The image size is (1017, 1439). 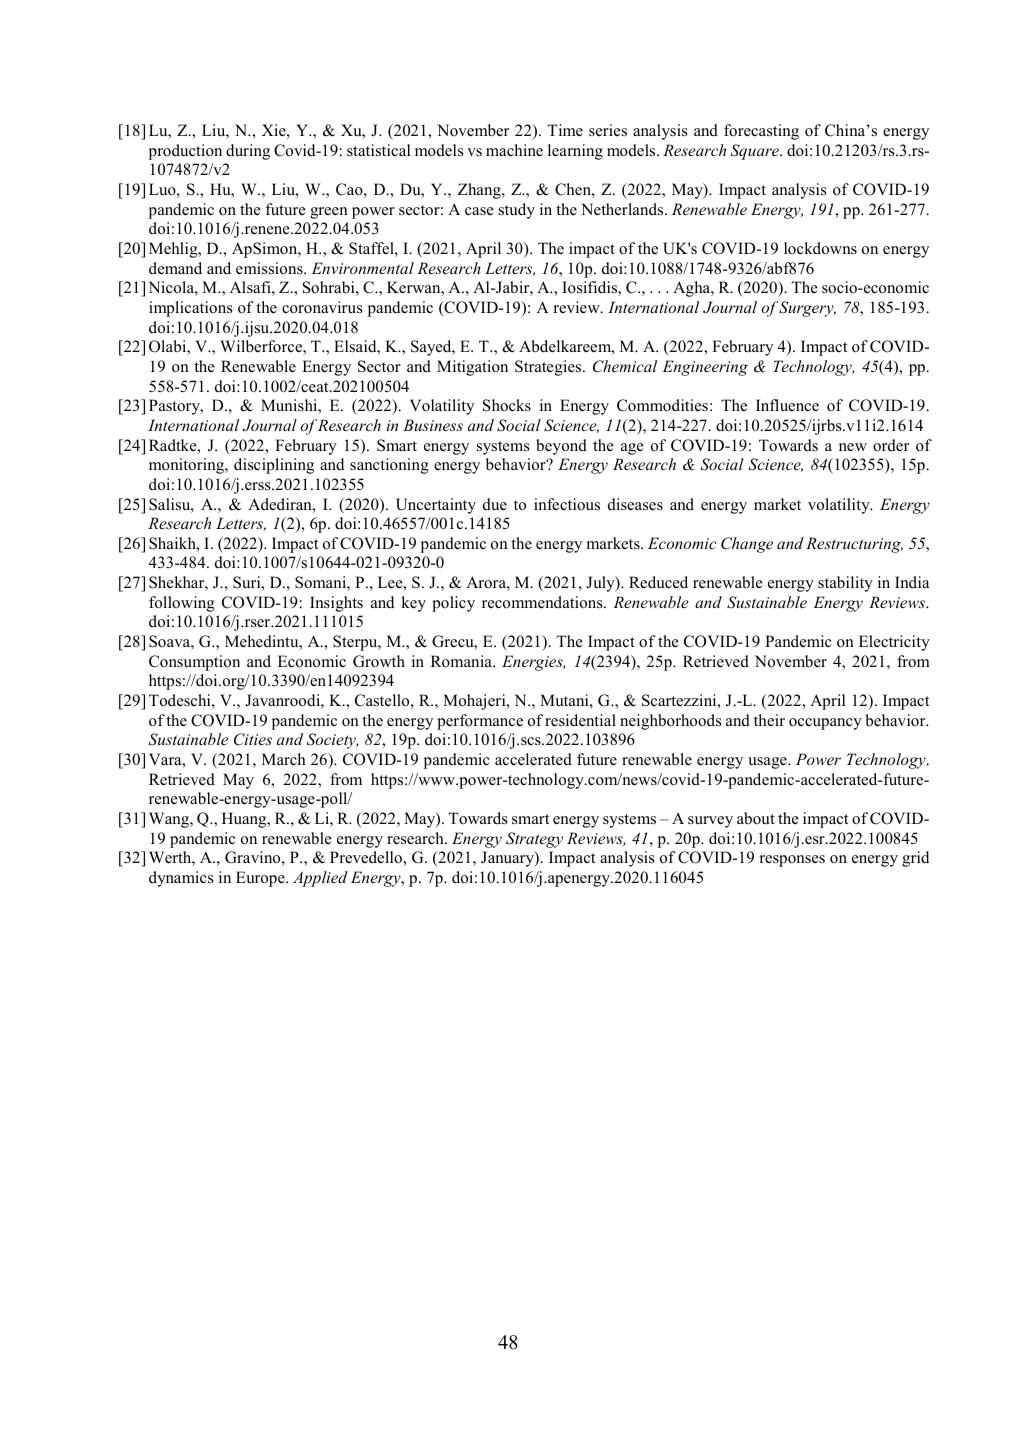 What do you see at coordinates (248, 152) in the screenshot?
I see `during` at bounding box center [248, 152].
